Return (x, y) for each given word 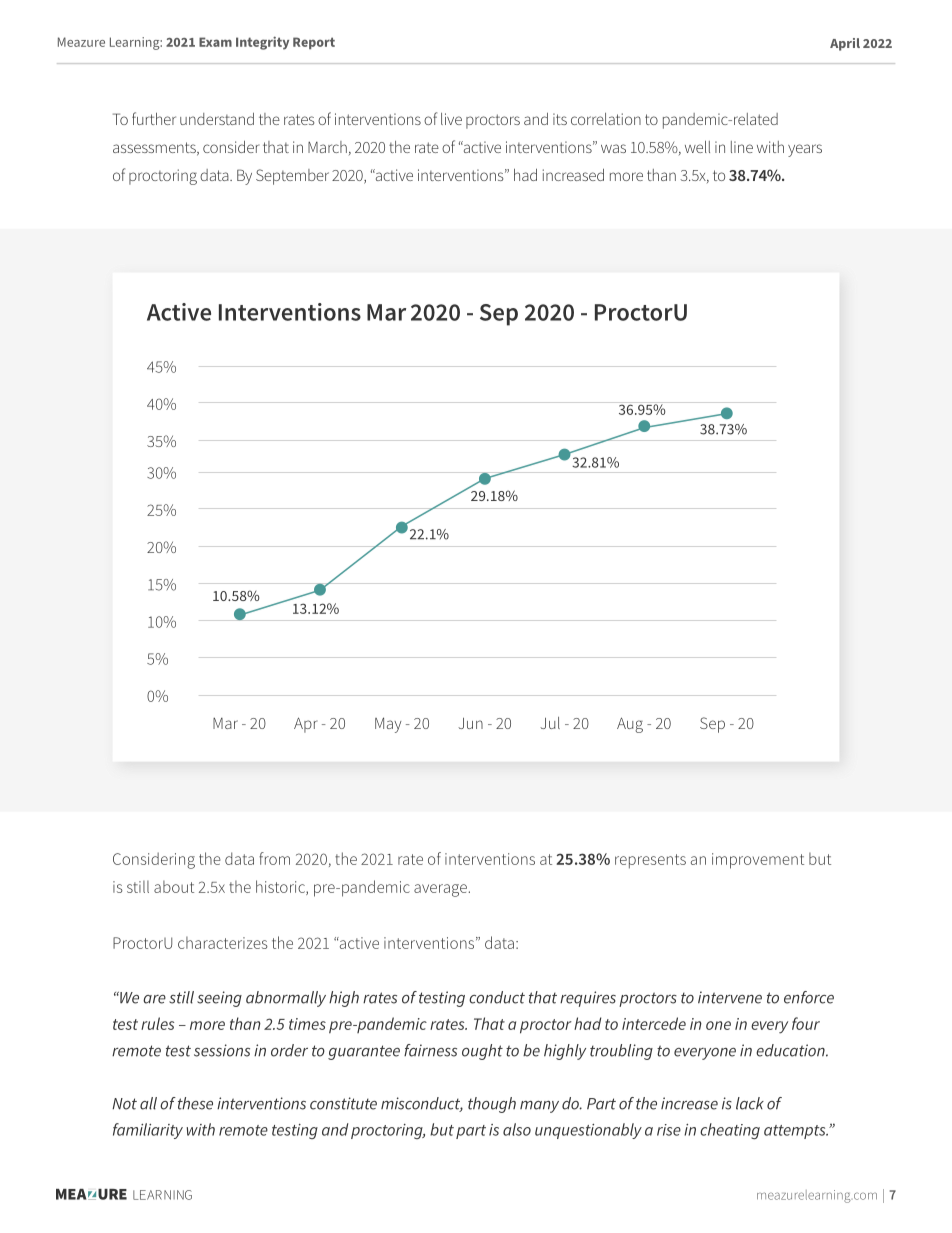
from (274, 858)
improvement (758, 861)
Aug (630, 725)
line (742, 147)
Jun (470, 723)
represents (650, 861)
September (292, 177)
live (451, 119)
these (195, 1103)
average (440, 890)
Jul (550, 723)
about (174, 887)
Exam (215, 42)
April (845, 44)
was (613, 148)
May (388, 725)
